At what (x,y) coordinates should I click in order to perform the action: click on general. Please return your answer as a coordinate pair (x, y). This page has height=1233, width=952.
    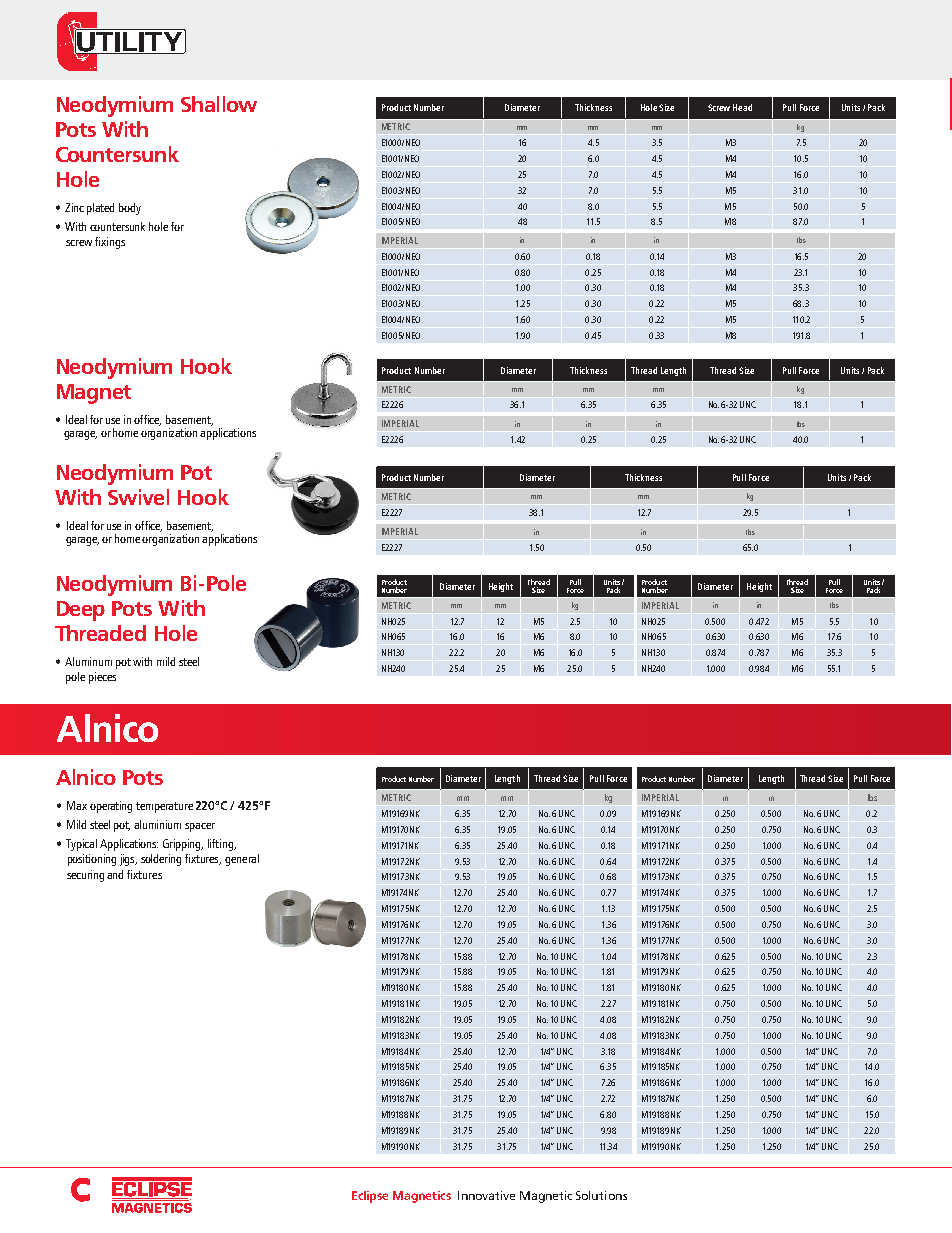
    Looking at the image, I should click on (242, 860).
